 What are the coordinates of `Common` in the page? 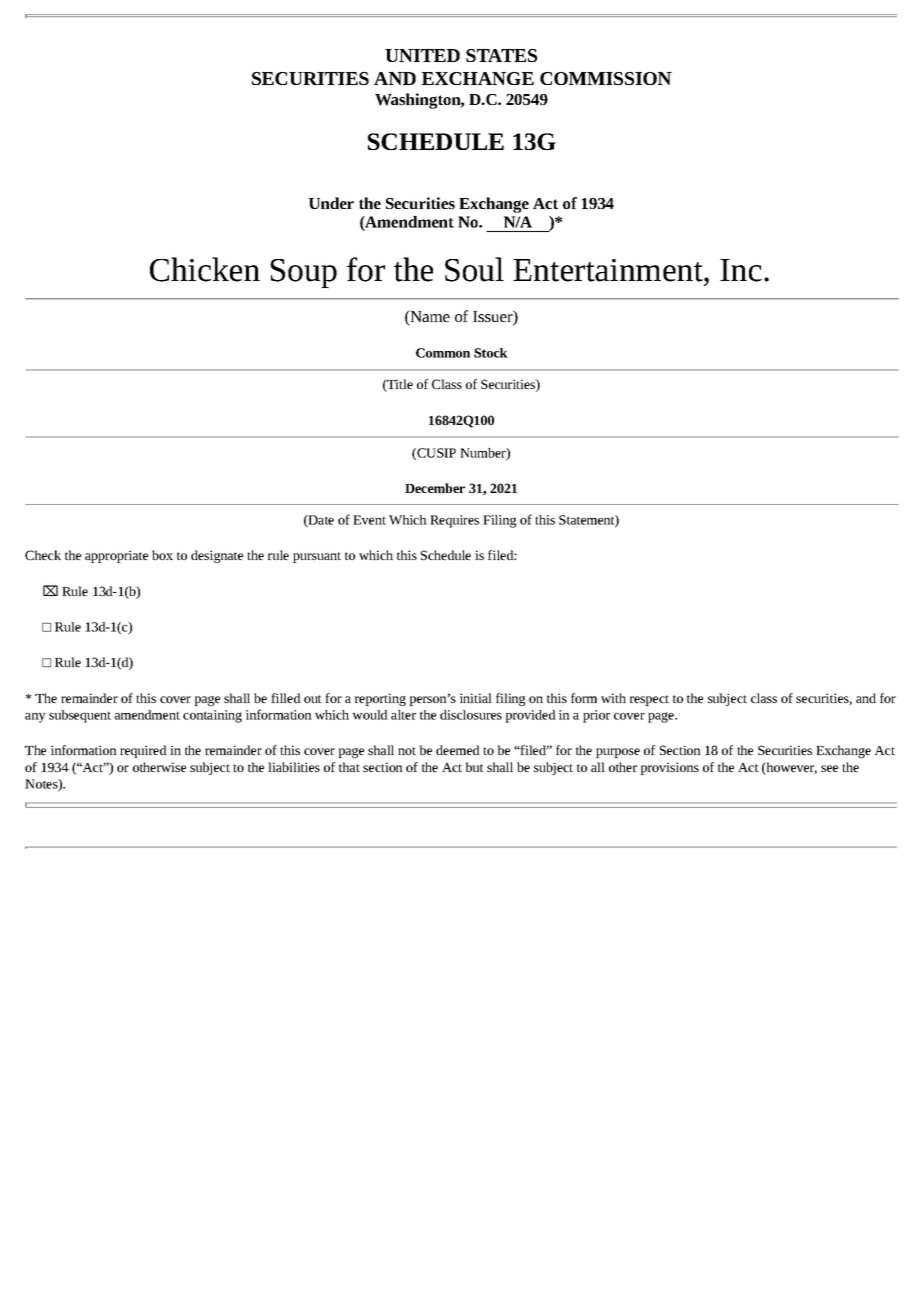 It's located at (443, 353).
